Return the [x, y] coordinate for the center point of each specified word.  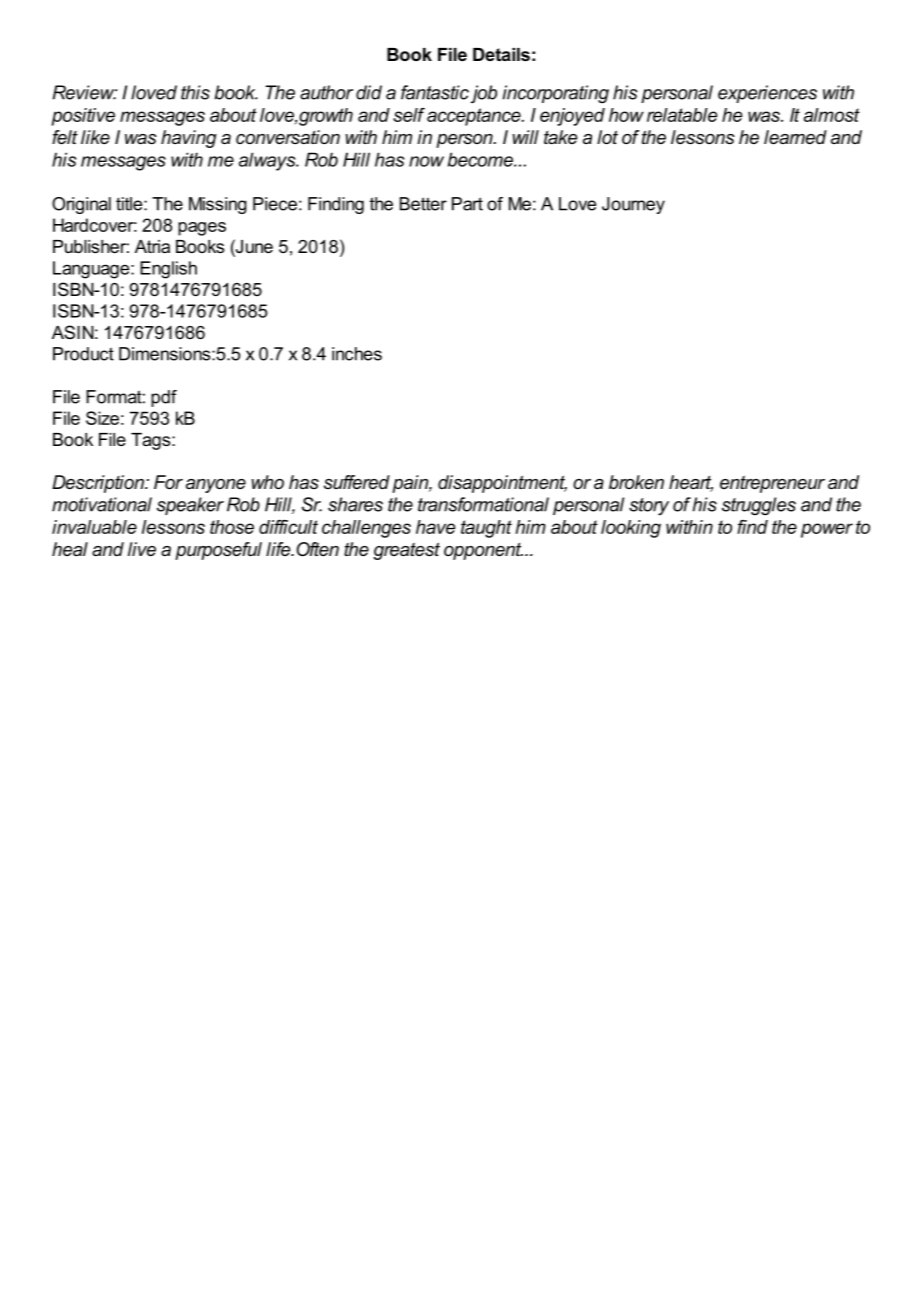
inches [357, 354]
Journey [633, 205]
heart [691, 483]
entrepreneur [772, 484]
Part [467, 204]
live [142, 549]
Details [501, 54]
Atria [152, 246]
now [426, 161]
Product [83, 354]
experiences [767, 94]
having [189, 139]
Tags [152, 441]
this [195, 92]
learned [795, 137]
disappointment [502, 484]
